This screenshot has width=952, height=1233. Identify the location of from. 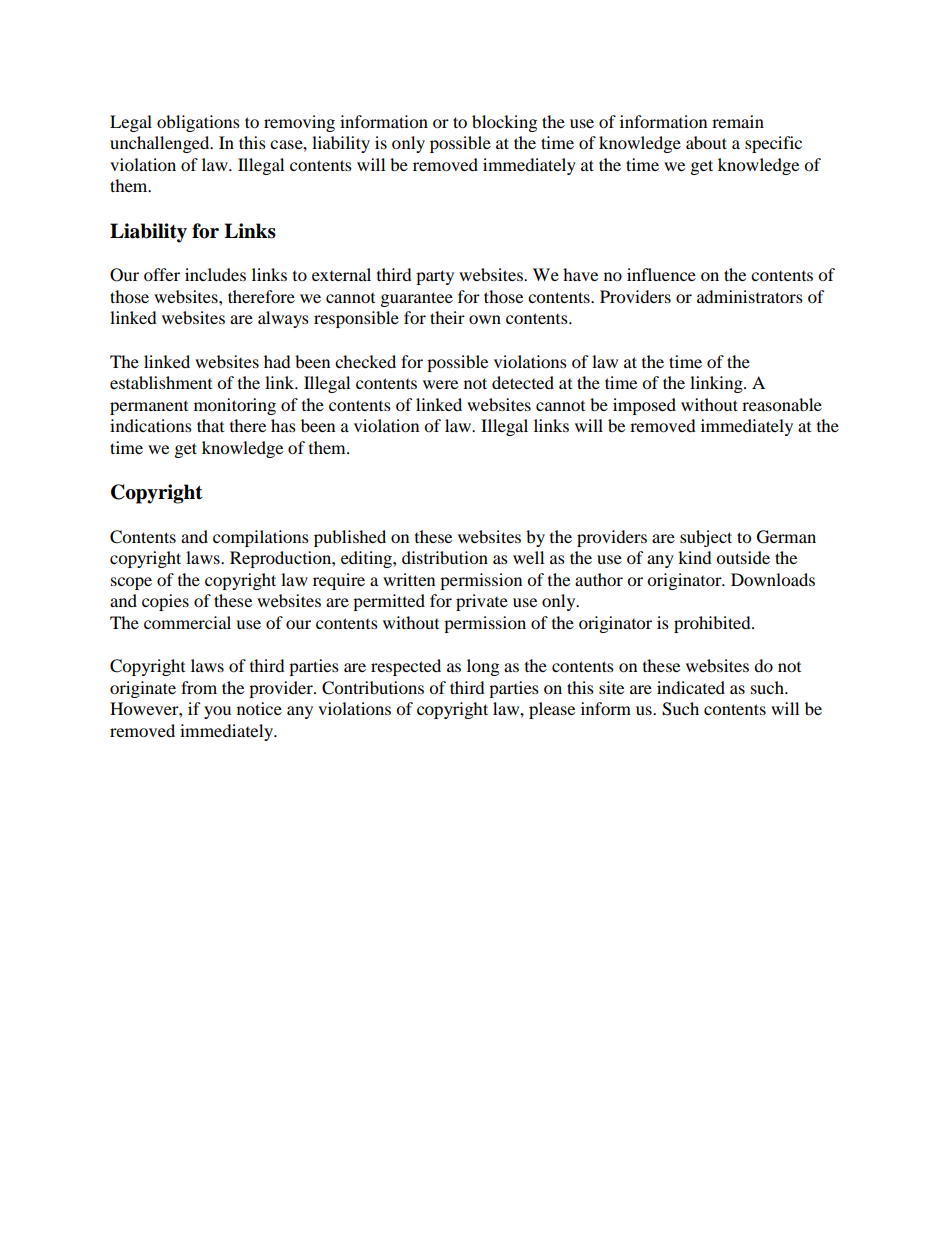
(199, 687).
